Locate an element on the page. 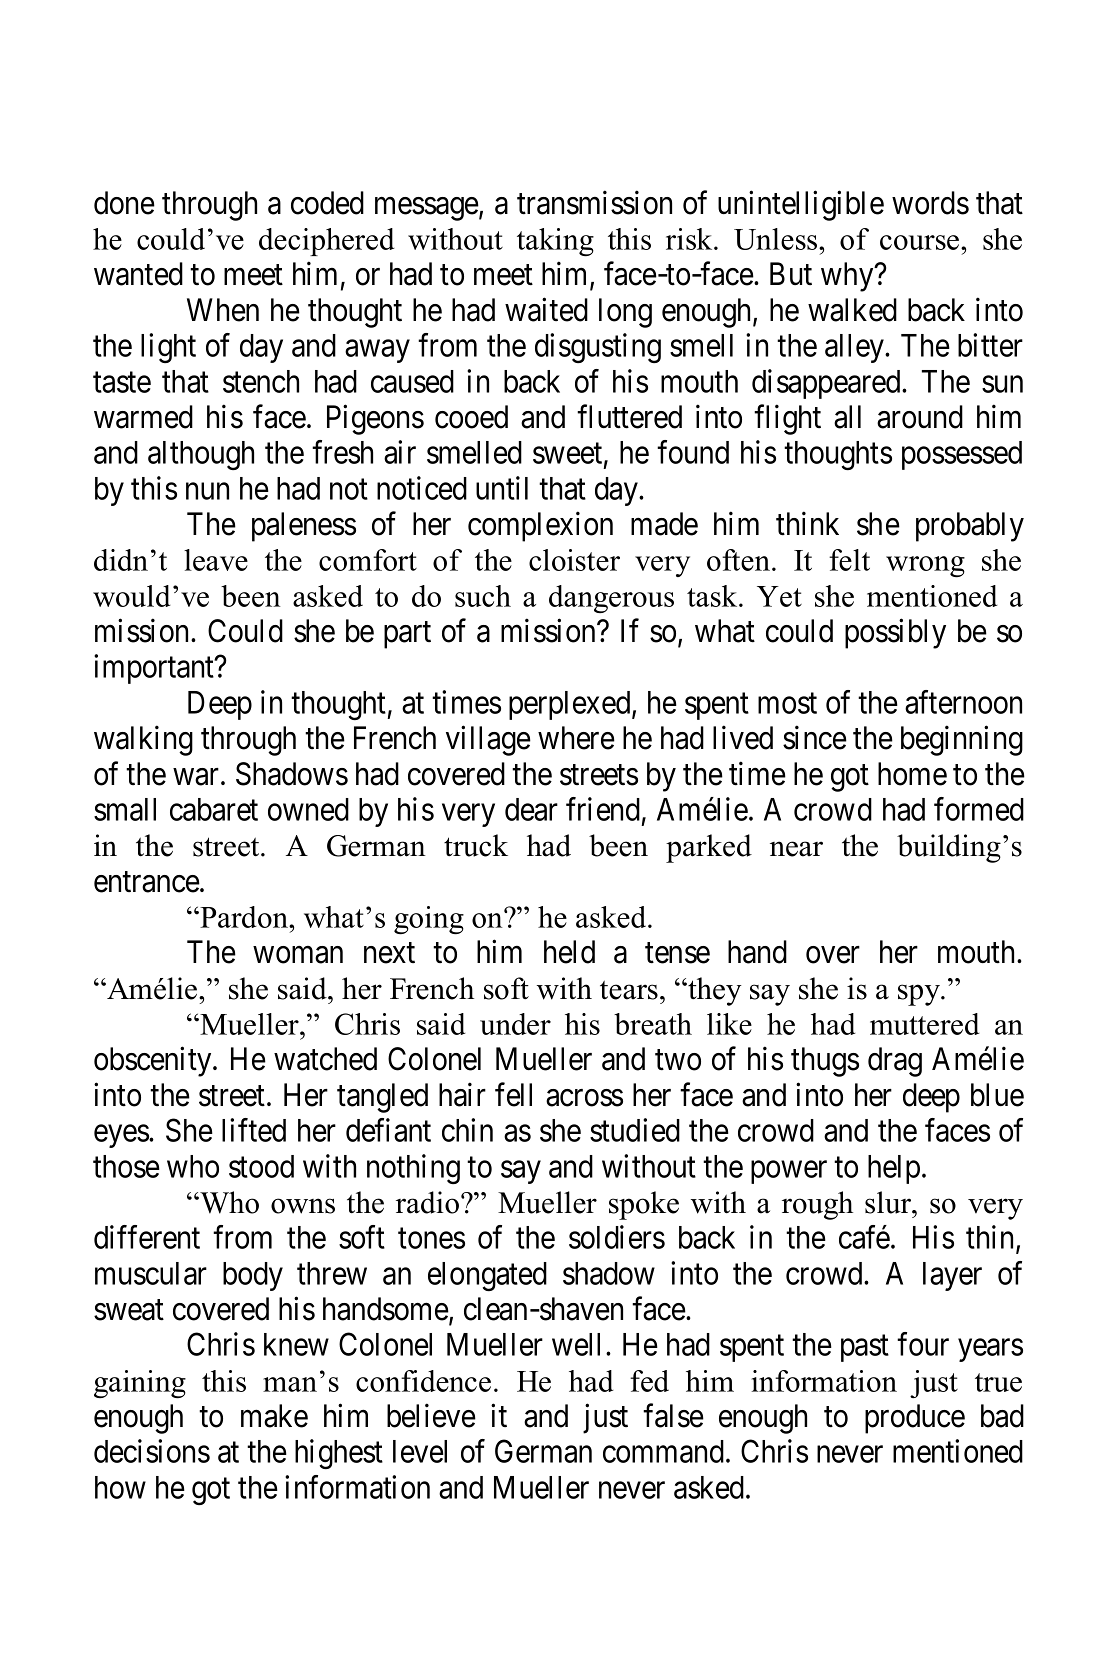  make is located at coordinates (274, 1416).
